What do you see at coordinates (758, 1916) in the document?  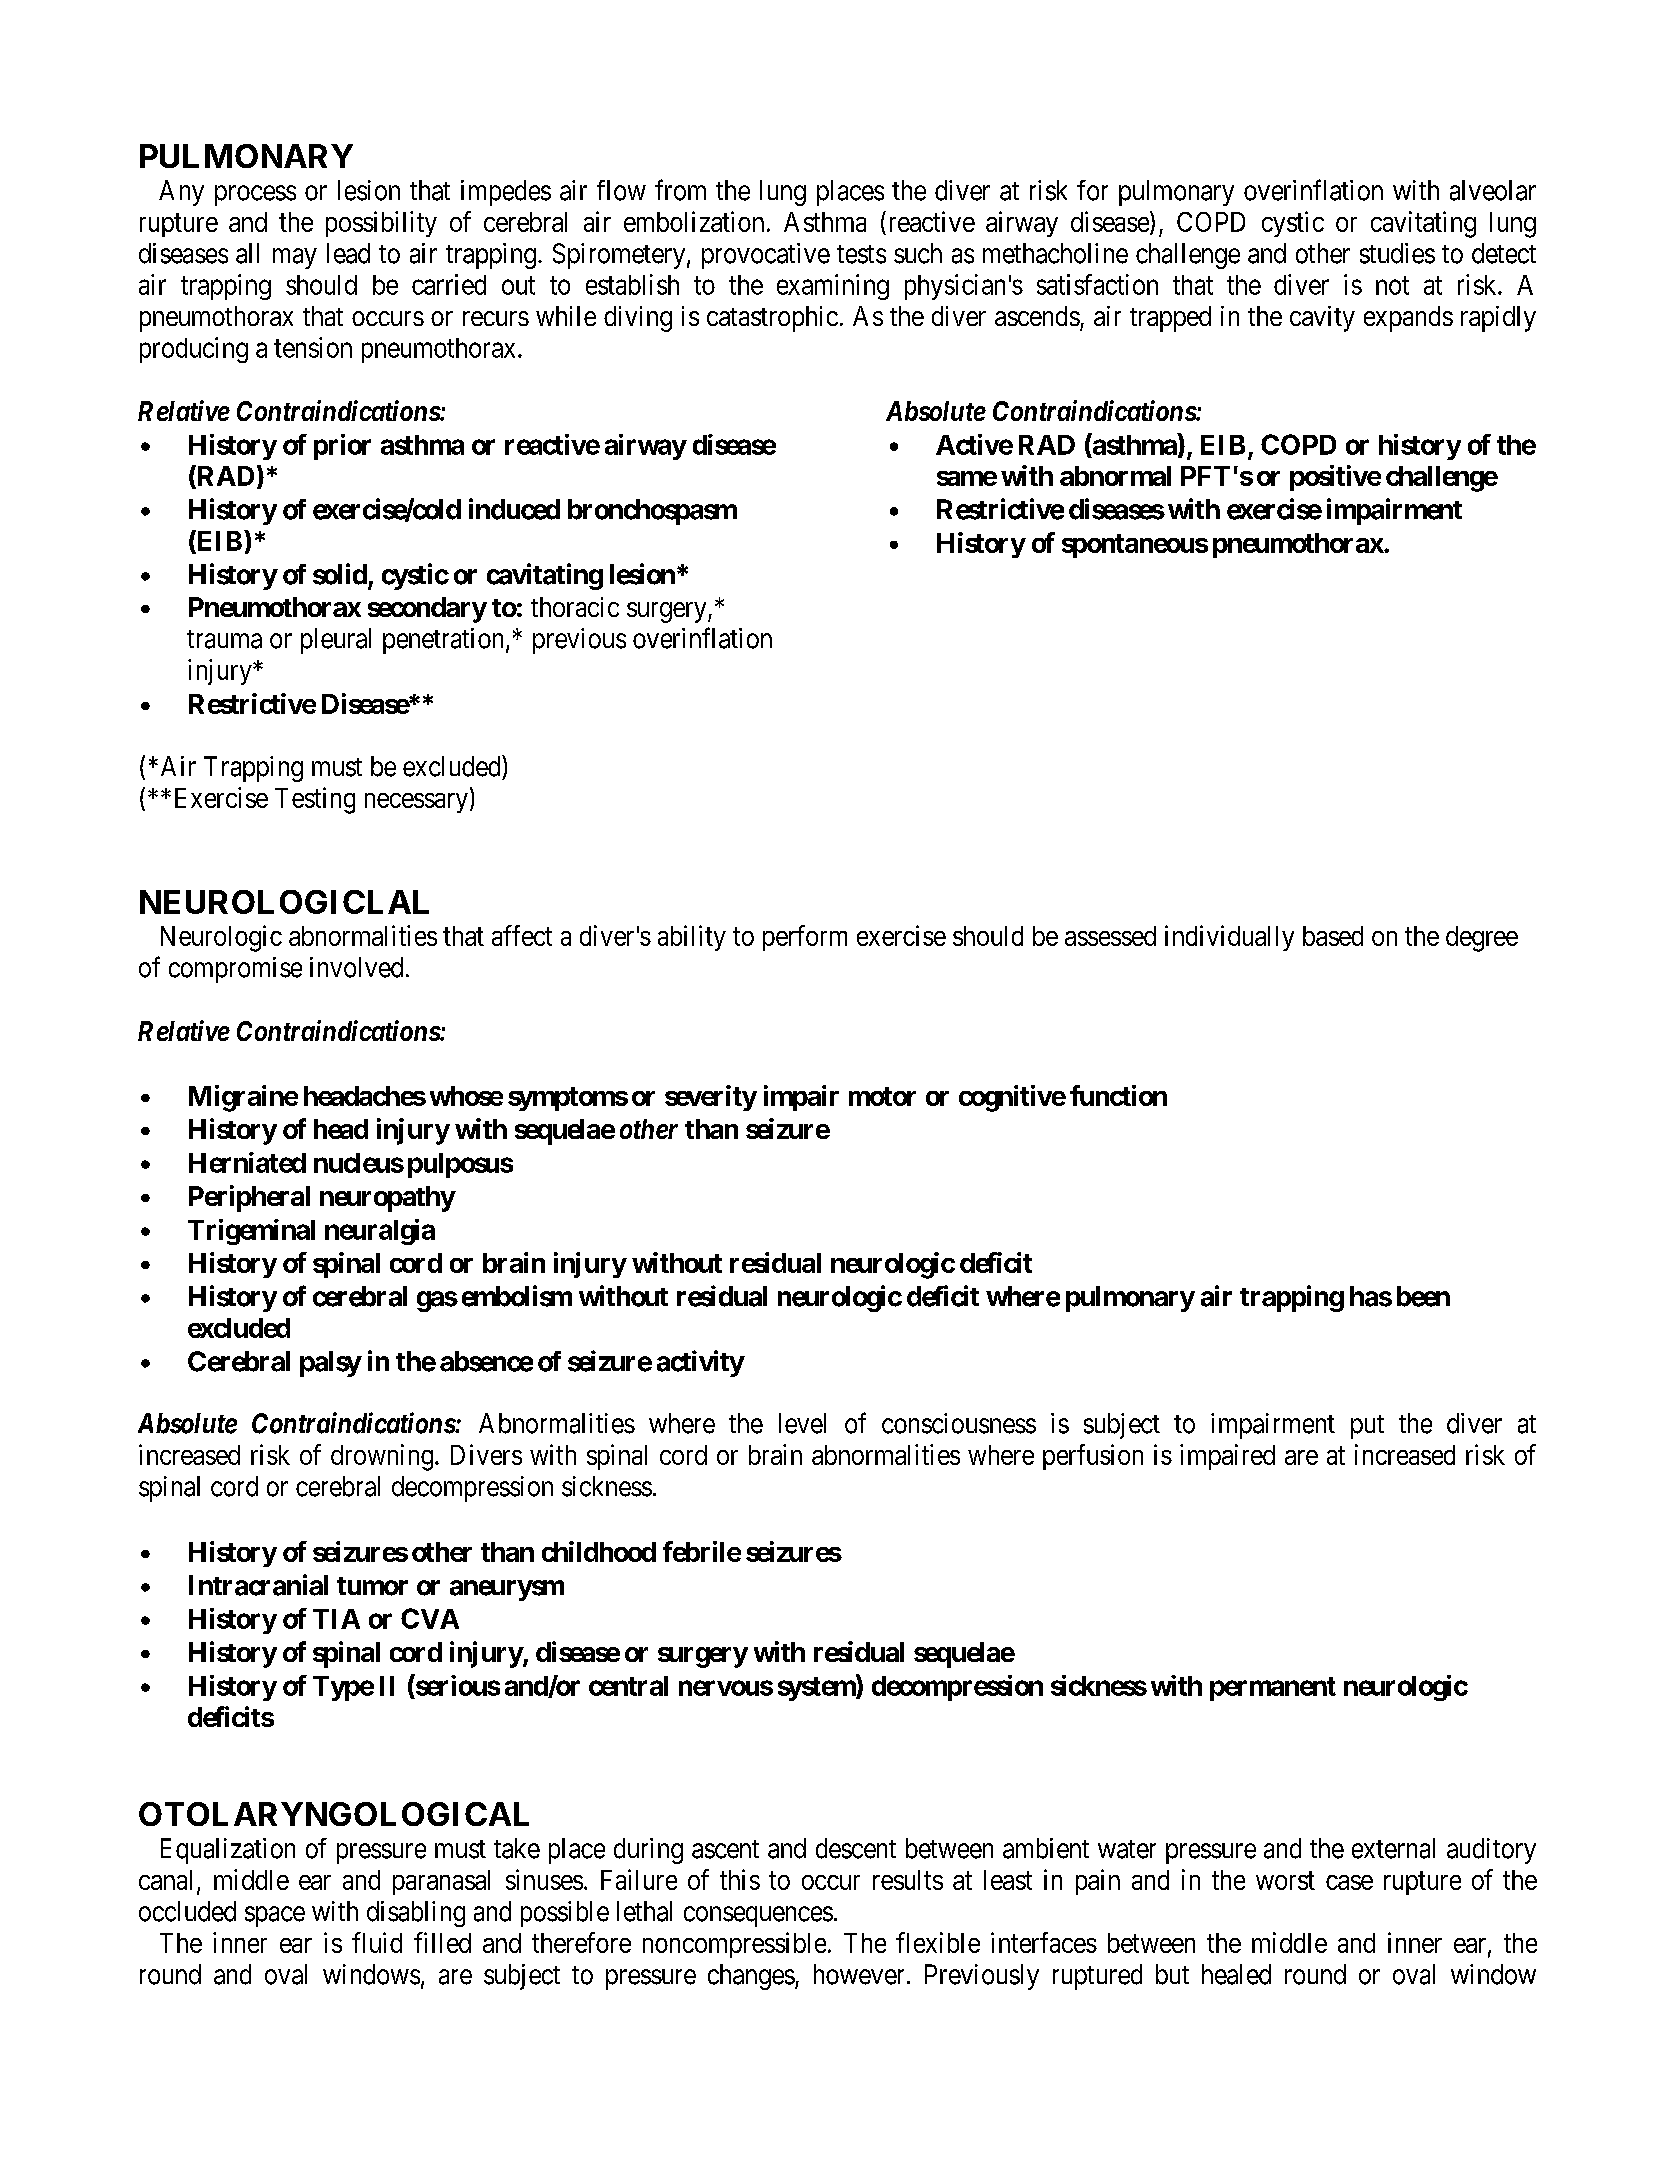 I see `consequences` at bounding box center [758, 1916].
